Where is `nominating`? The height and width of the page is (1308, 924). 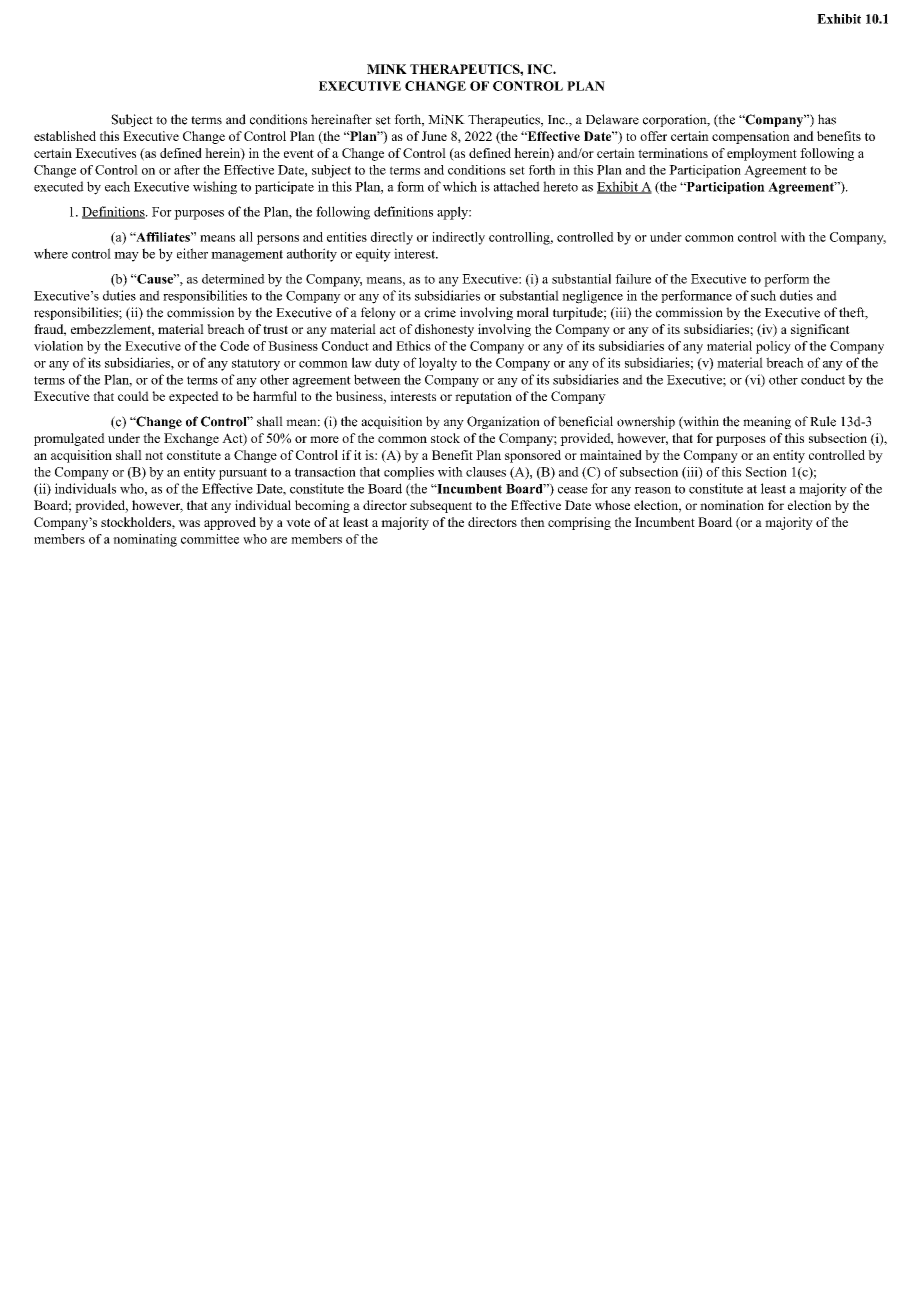 nominating is located at coordinates (145, 540).
